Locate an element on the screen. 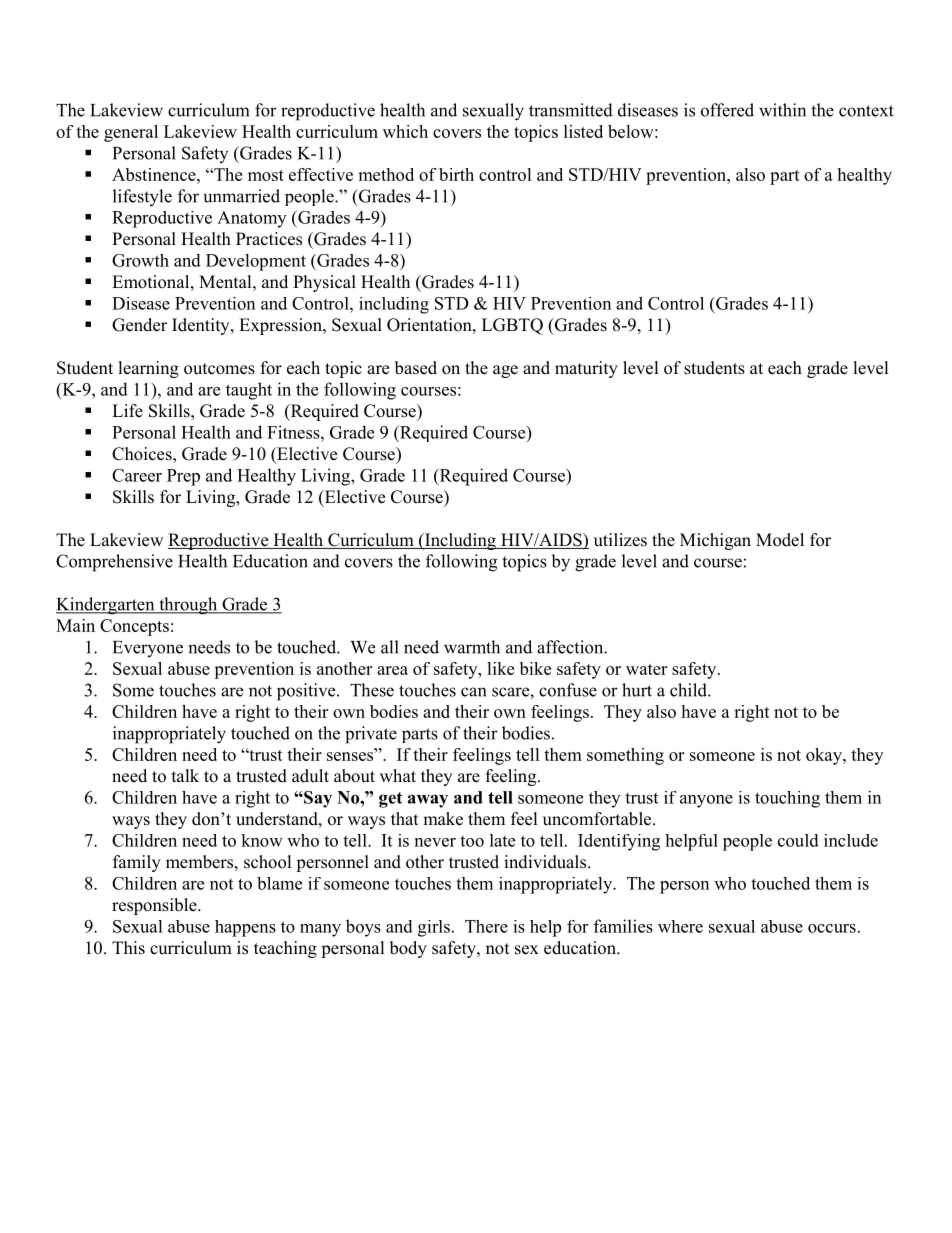 The image size is (952, 1233). There is located at coordinates (486, 926).
